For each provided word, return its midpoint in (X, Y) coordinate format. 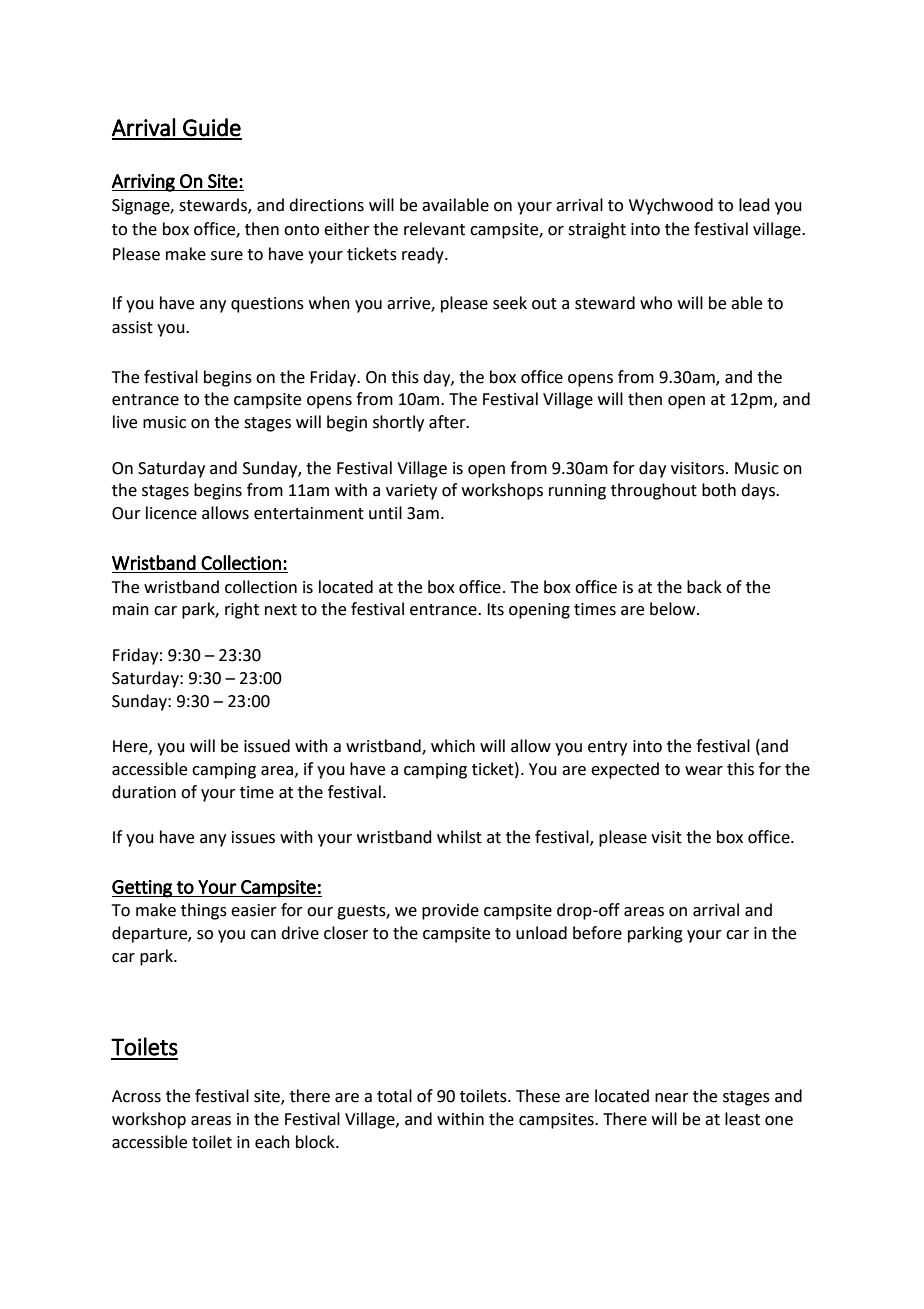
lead (754, 205)
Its (495, 609)
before (597, 933)
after (448, 422)
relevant (434, 229)
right (242, 610)
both (719, 490)
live (125, 422)
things (204, 911)
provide (450, 911)
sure (227, 256)
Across (136, 1096)
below (674, 609)
